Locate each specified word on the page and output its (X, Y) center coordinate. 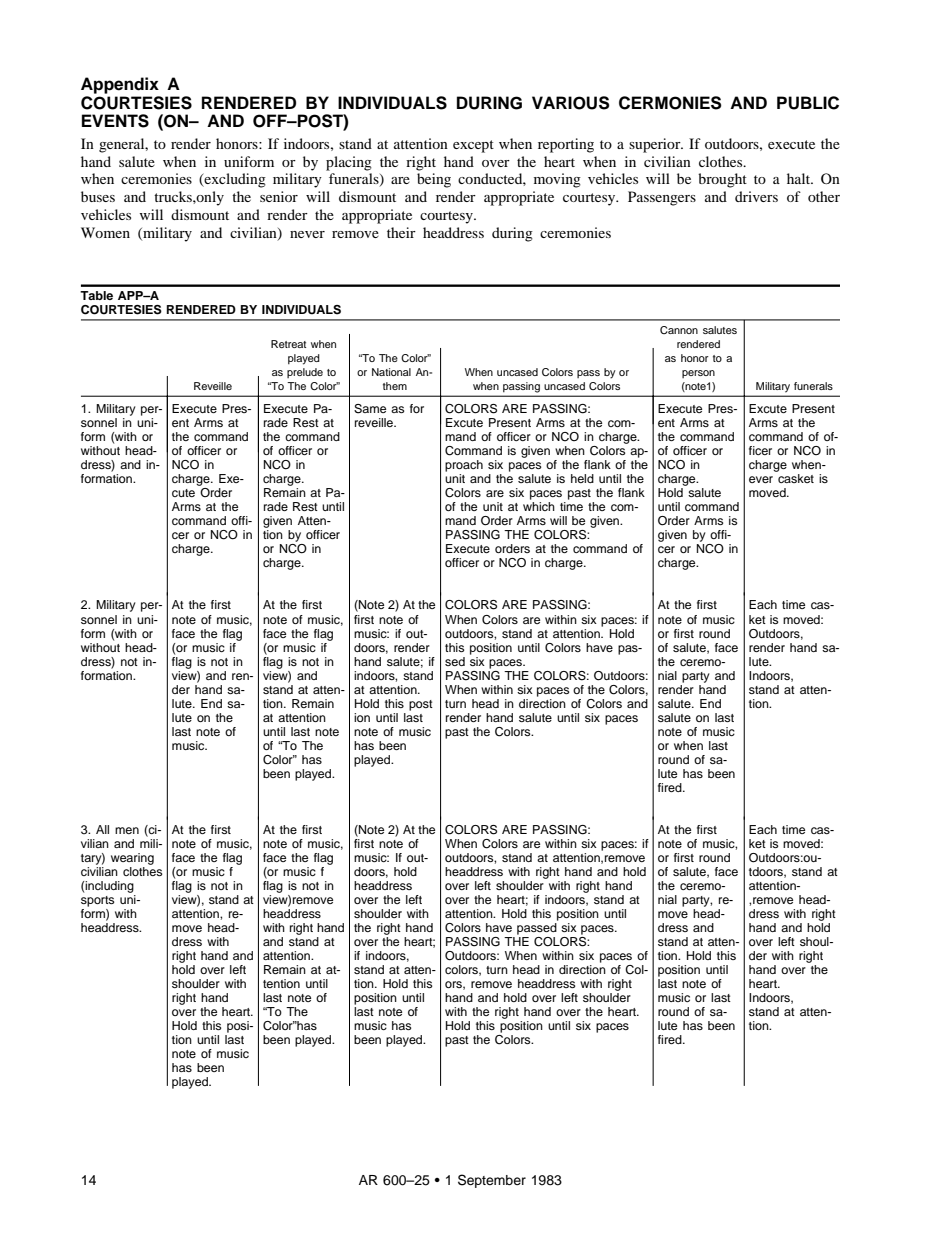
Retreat (288, 344)
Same (370, 409)
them (395, 386)
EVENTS (115, 121)
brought (722, 180)
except (473, 146)
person (698, 374)
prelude (305, 373)
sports (97, 901)
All (102, 829)
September (492, 1181)
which (539, 506)
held (582, 478)
